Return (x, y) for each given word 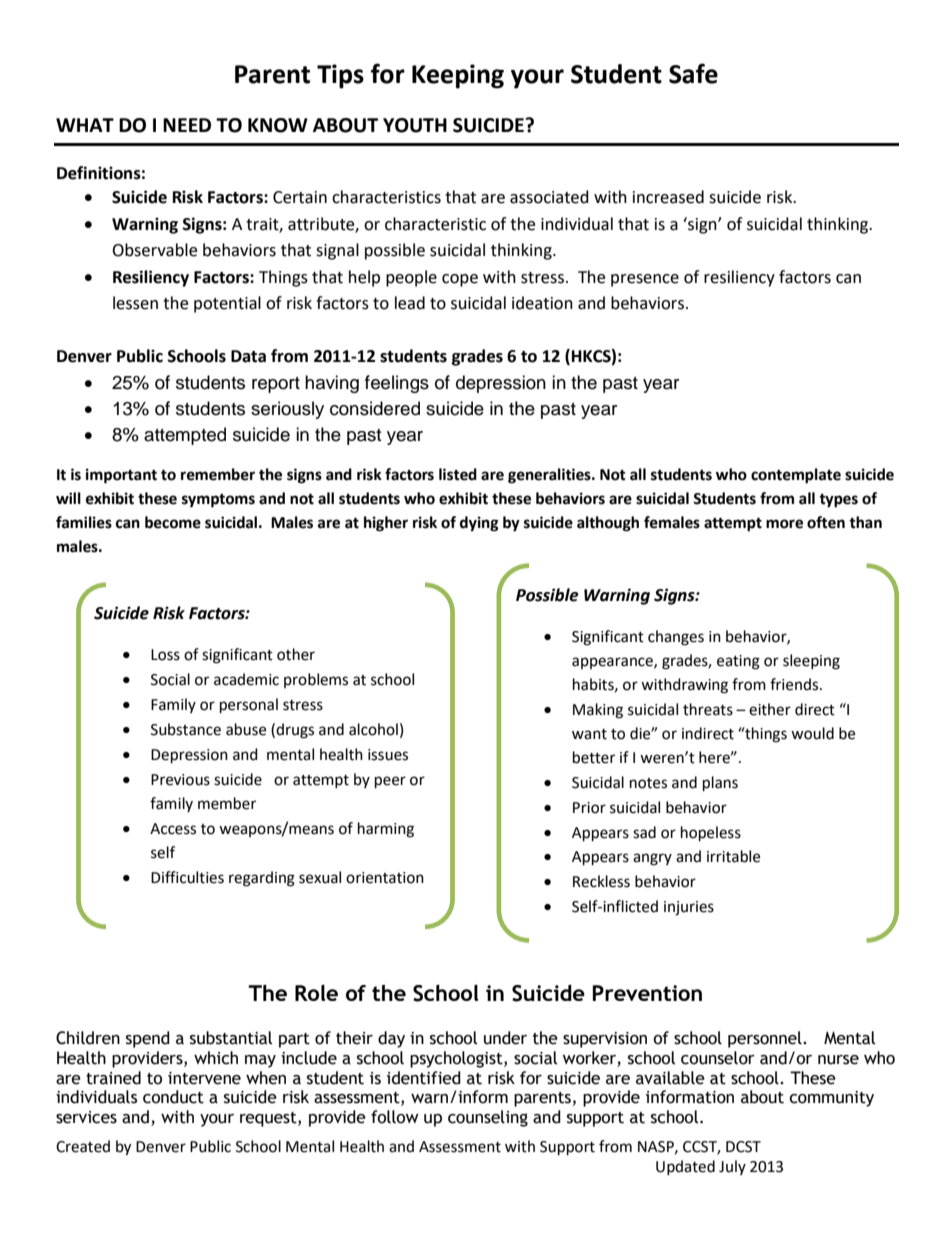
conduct (173, 1097)
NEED (187, 125)
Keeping (458, 76)
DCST (743, 1147)
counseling (488, 1118)
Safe (693, 73)
